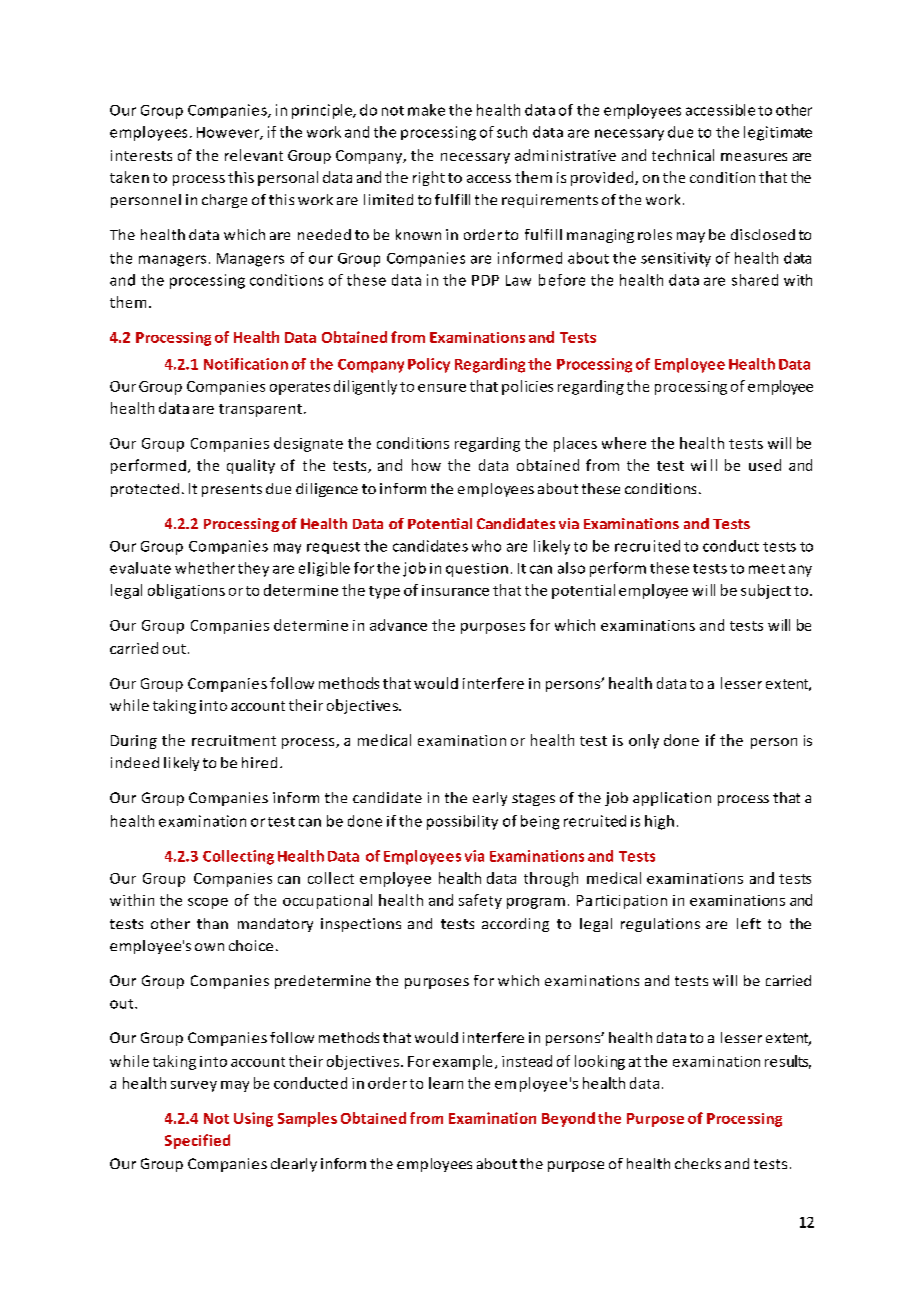 The height and width of the image is (1308, 924). What do you see at coordinates (446, 1083) in the image?
I see `learn` at bounding box center [446, 1083].
